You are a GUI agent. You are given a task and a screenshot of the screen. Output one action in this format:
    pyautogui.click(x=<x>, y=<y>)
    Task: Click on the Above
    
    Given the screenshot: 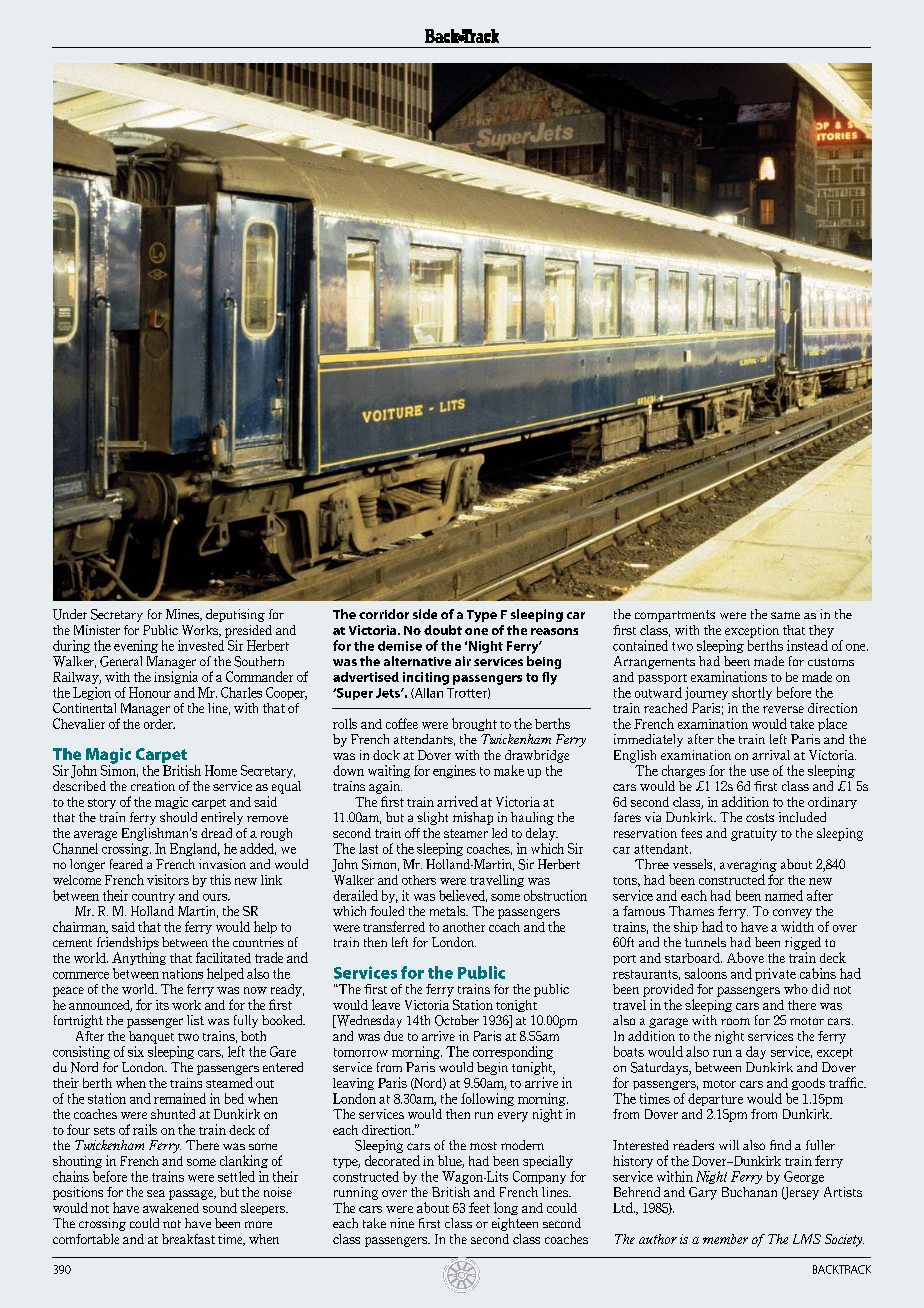 What is the action you would take?
    pyautogui.click(x=745, y=957)
